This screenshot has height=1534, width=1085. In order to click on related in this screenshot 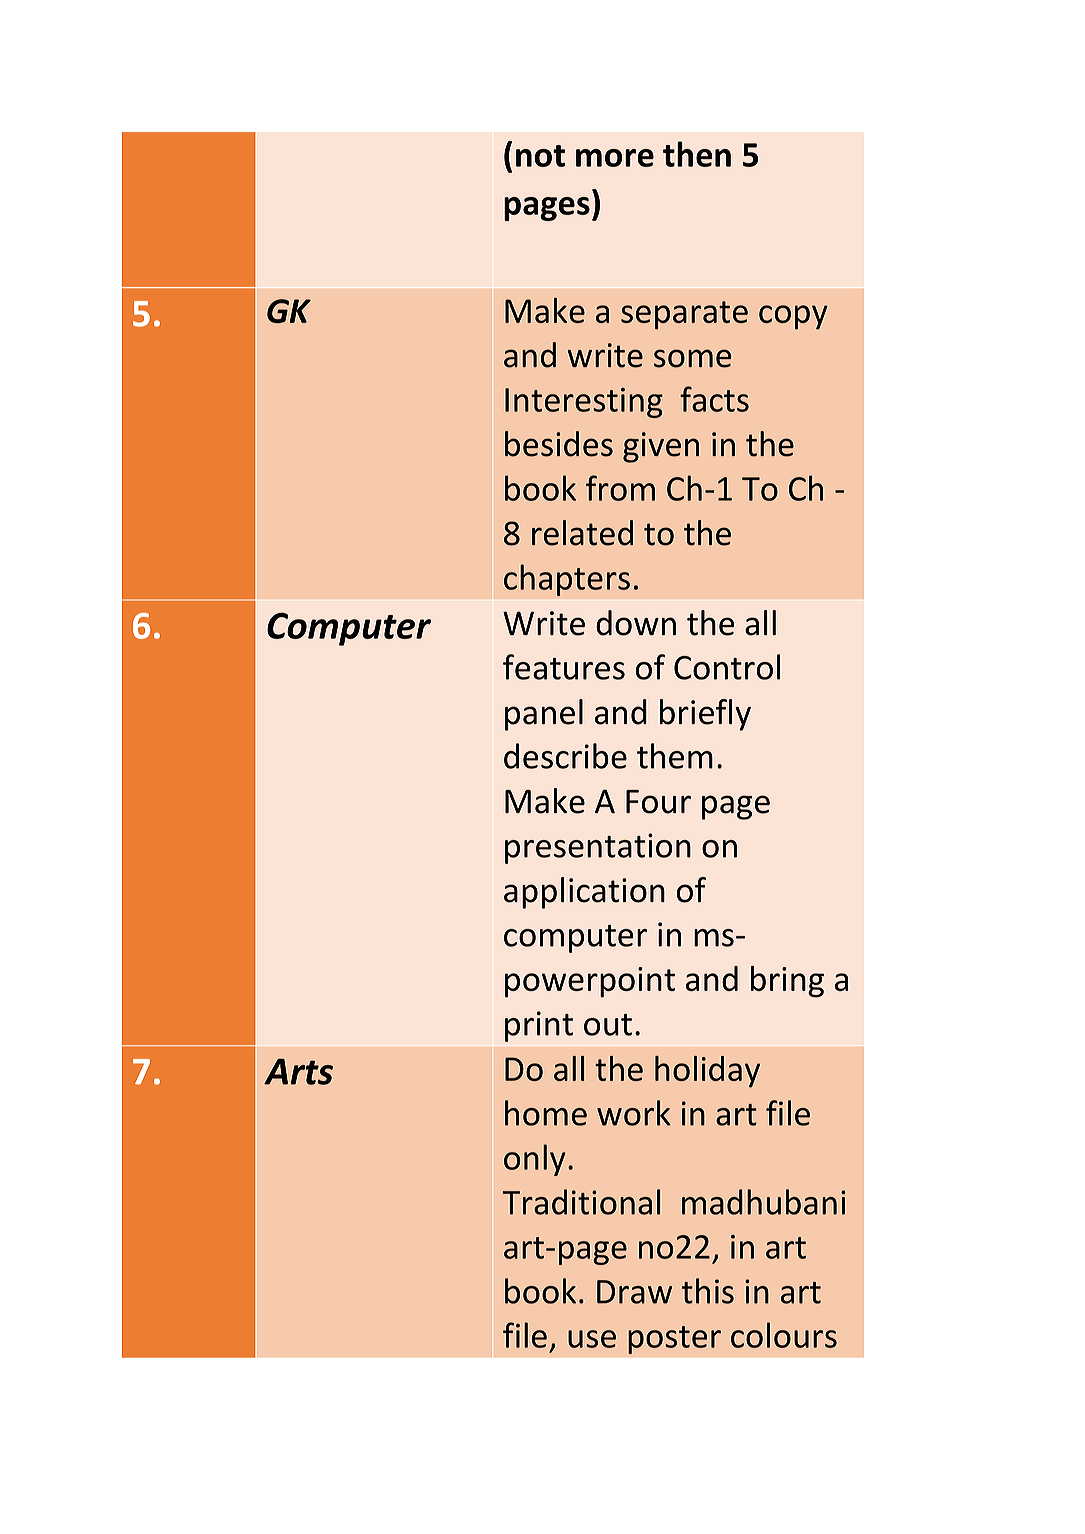, I will do `click(582, 533)`.
